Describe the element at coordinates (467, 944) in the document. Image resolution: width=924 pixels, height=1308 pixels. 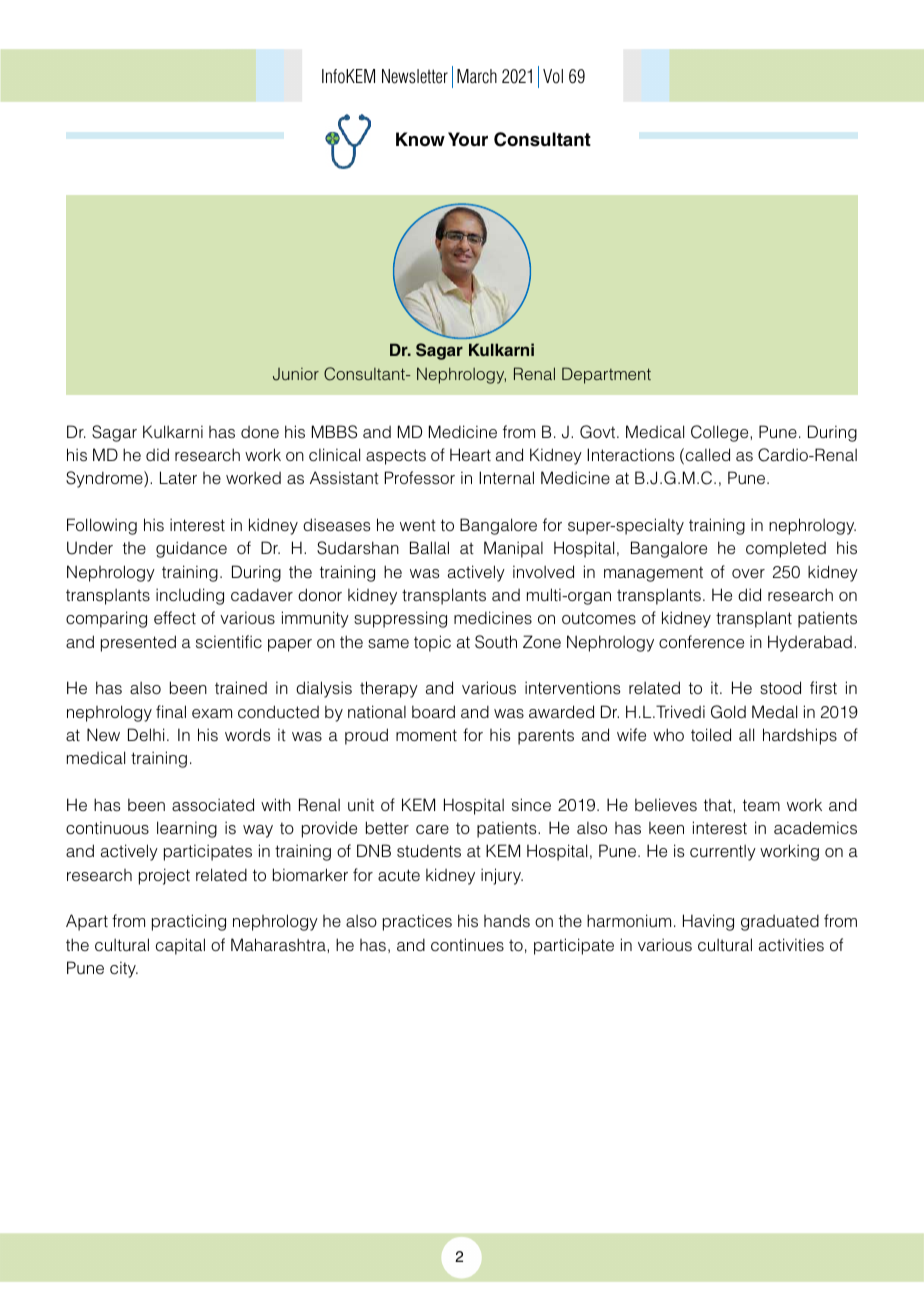
I see `continues` at that location.
